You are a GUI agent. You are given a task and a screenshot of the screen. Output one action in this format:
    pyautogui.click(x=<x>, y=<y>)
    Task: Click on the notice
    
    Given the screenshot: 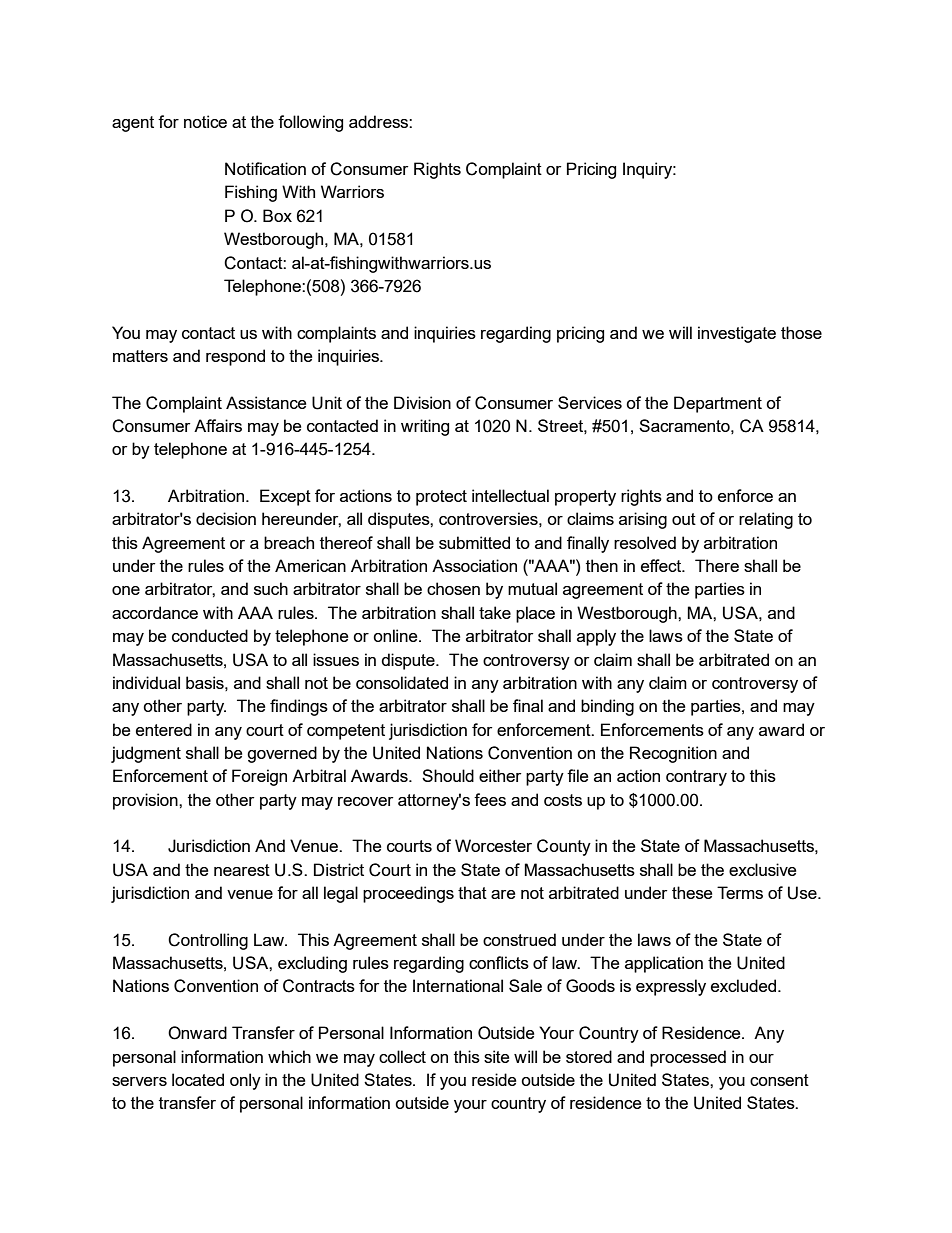 What is the action you would take?
    pyautogui.click(x=205, y=121)
